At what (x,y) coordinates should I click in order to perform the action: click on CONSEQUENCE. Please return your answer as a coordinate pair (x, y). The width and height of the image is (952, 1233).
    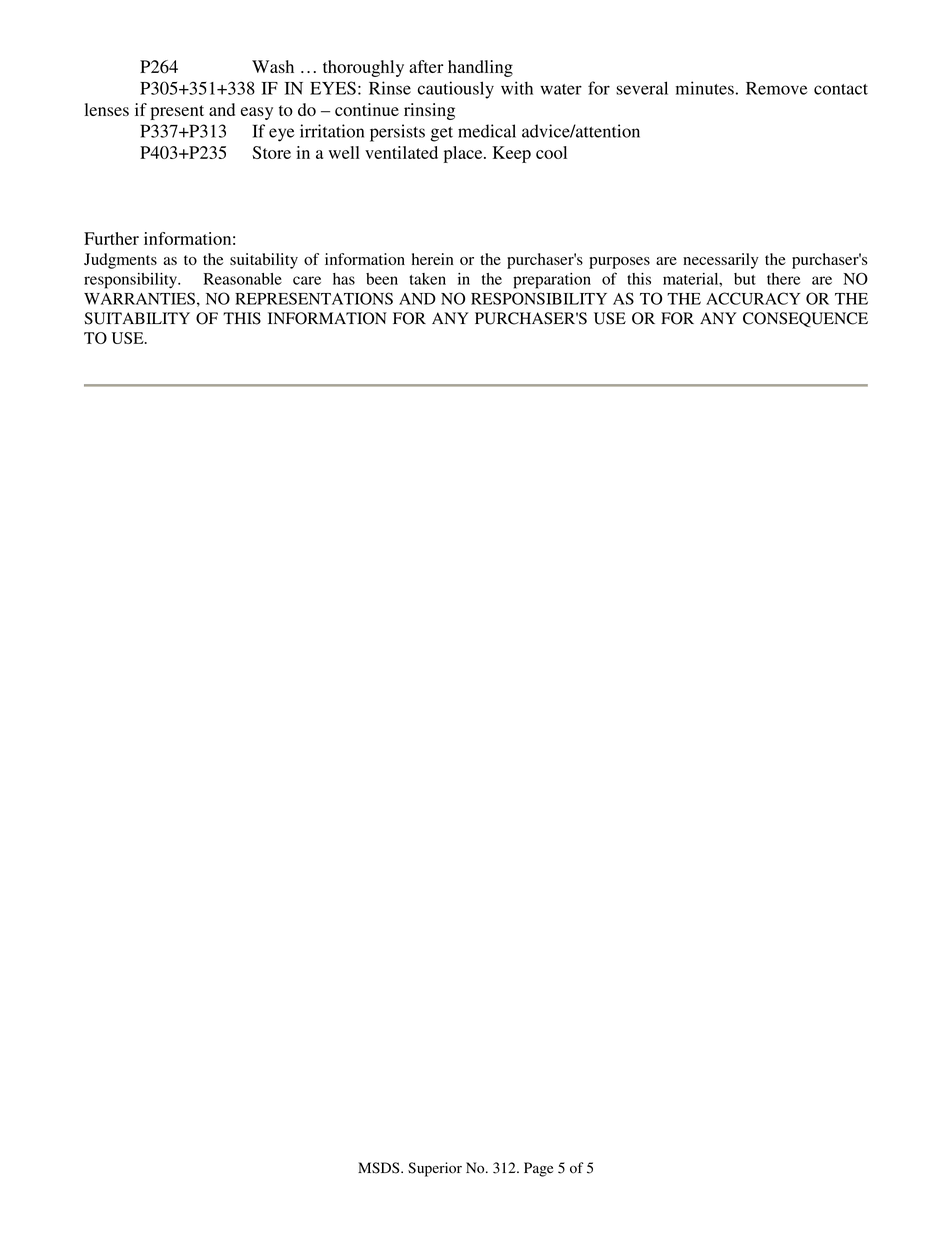
    Looking at the image, I should click on (805, 319).
